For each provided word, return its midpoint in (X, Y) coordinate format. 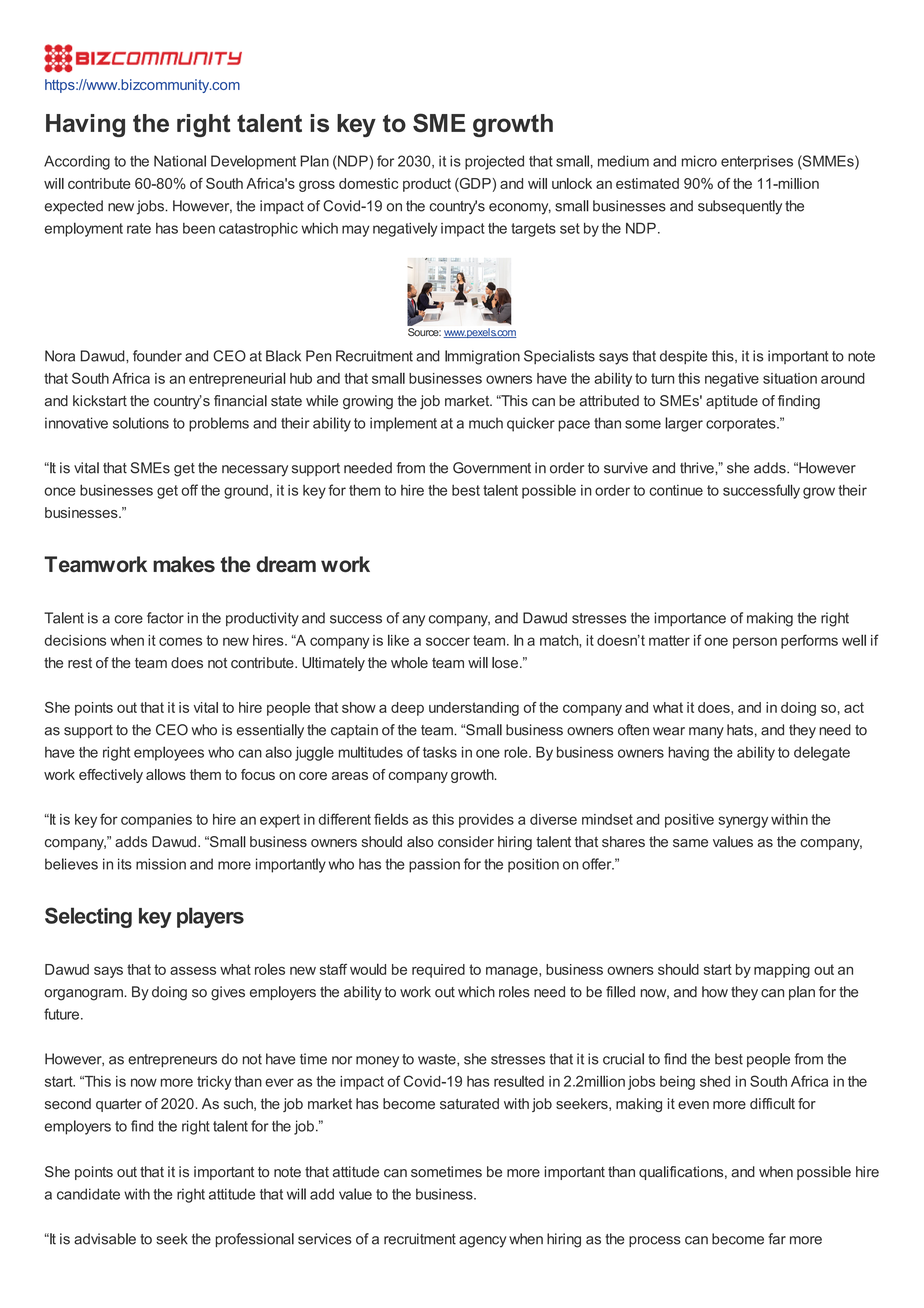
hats (740, 730)
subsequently (740, 207)
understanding (474, 709)
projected (494, 162)
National (180, 161)
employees (169, 753)
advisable (105, 1239)
